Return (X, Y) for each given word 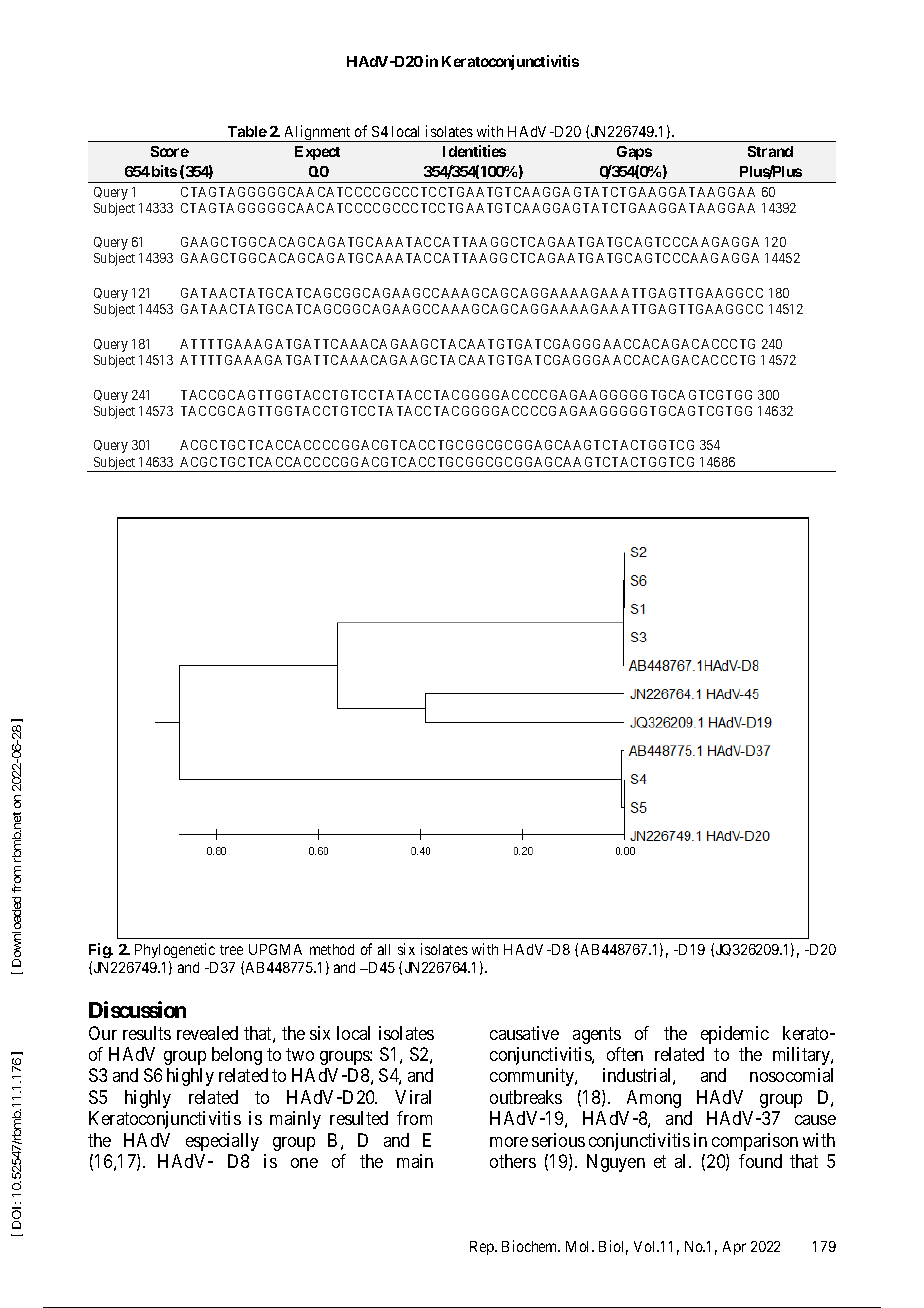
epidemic (735, 1035)
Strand (770, 151)
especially (222, 1142)
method (332, 949)
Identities (474, 151)
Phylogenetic (175, 950)
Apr (734, 1248)
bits (164, 171)
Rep (483, 1248)
